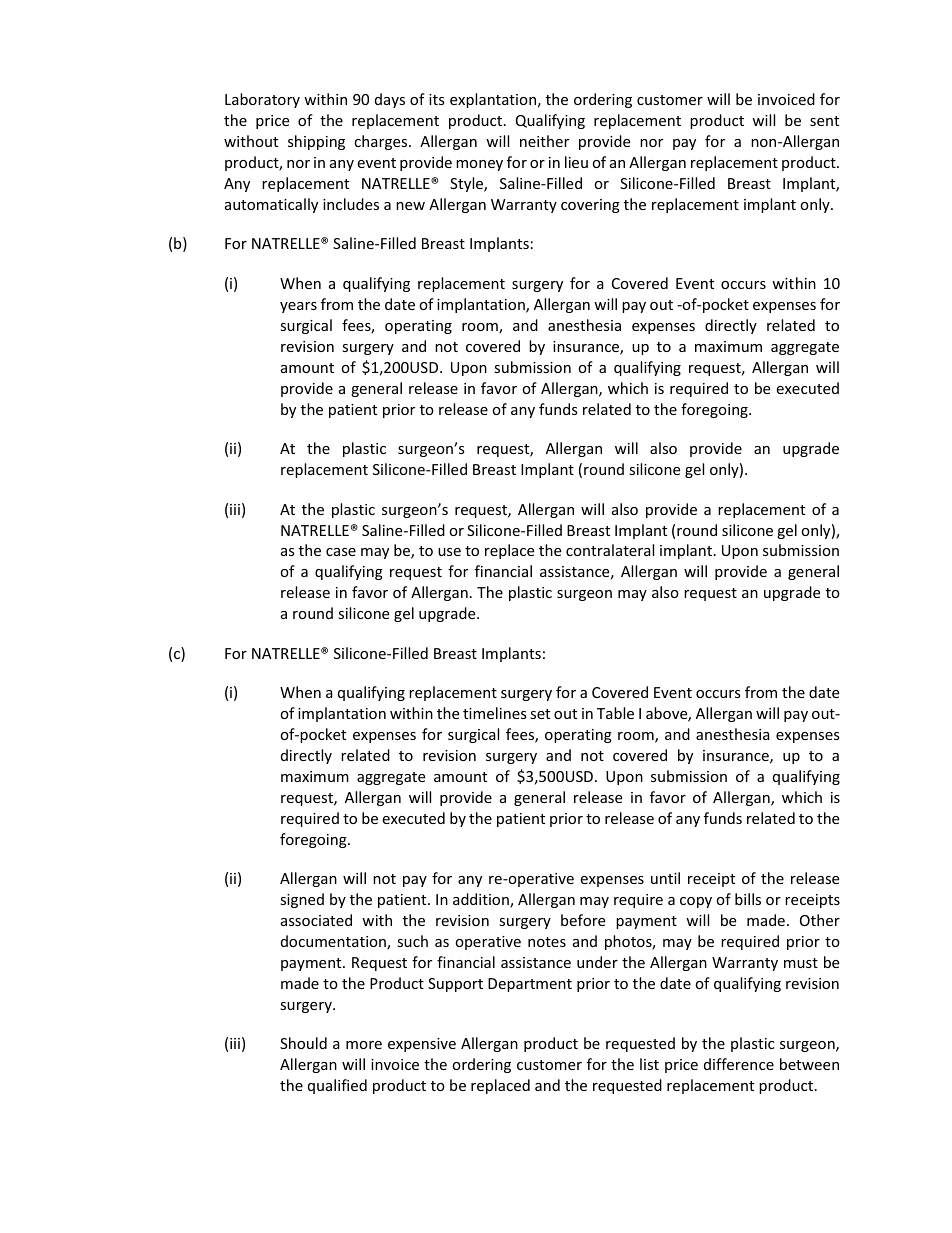 This screenshot has width=952, height=1233. What do you see at coordinates (615, 713) in the screenshot?
I see `Table` at bounding box center [615, 713].
